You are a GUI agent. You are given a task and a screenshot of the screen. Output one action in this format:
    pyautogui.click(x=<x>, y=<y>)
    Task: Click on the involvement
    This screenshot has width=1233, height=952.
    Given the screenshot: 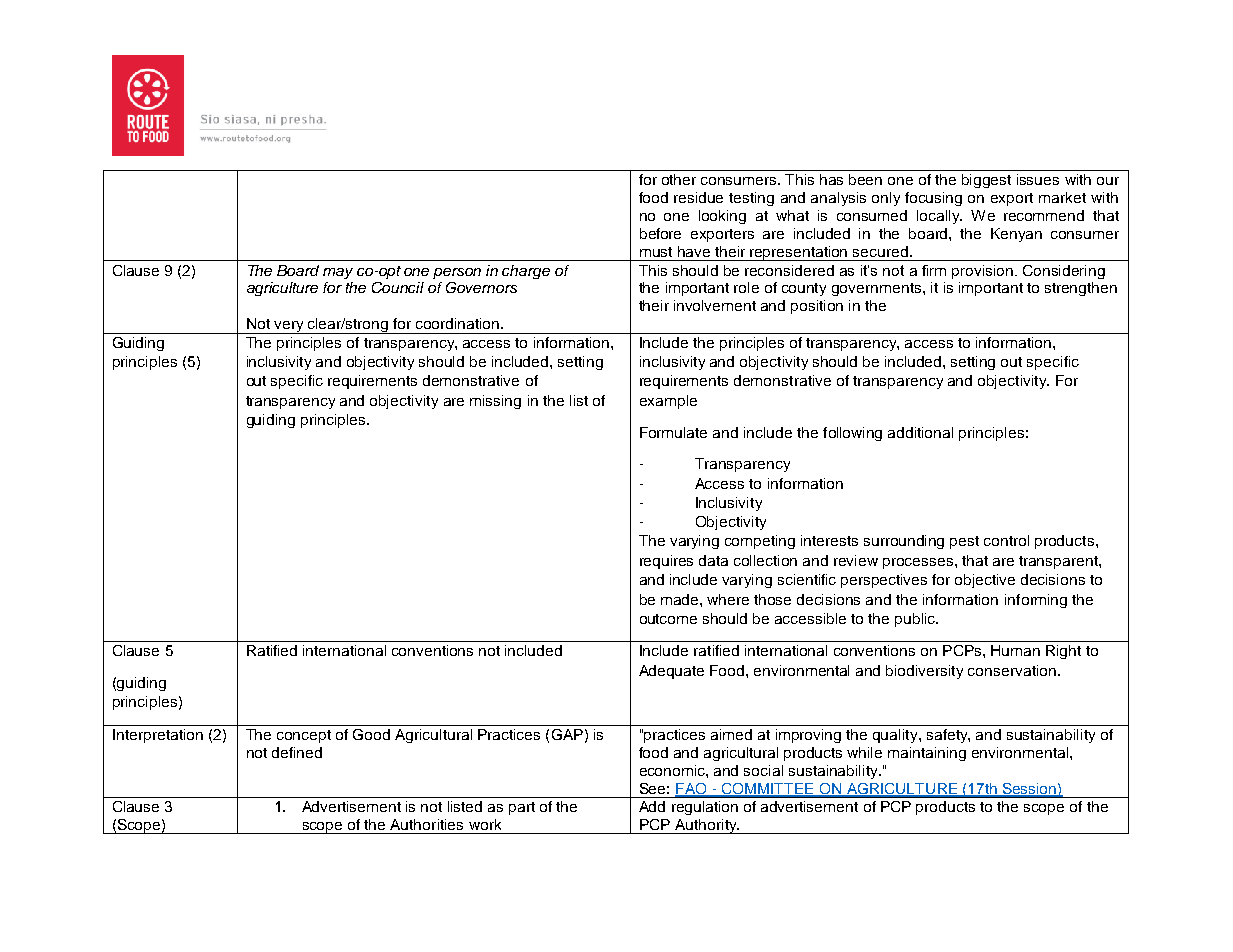 What is the action you would take?
    pyautogui.click(x=715, y=305)
